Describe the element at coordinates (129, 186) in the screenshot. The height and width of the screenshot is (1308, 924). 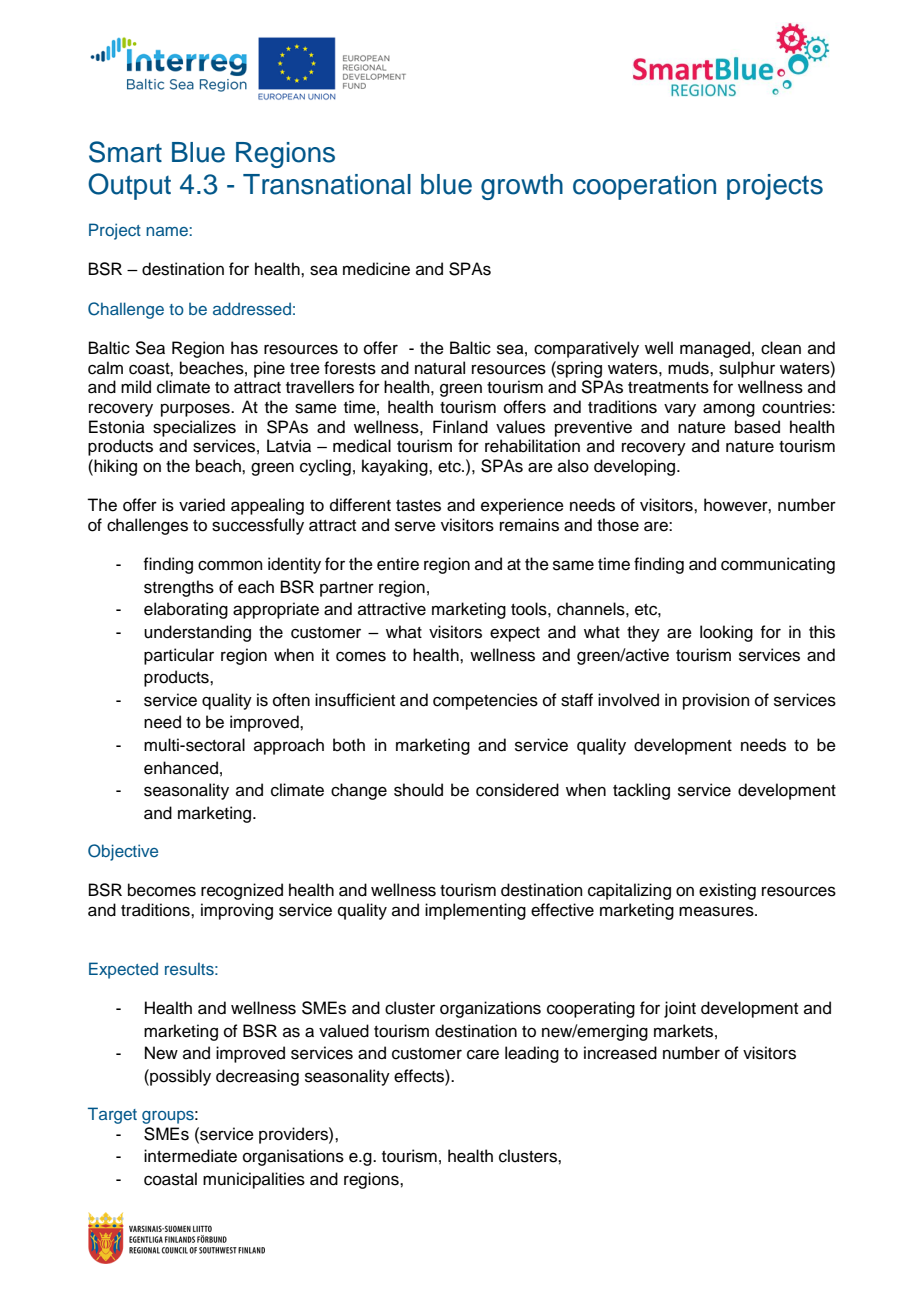
I see `Output` at that location.
